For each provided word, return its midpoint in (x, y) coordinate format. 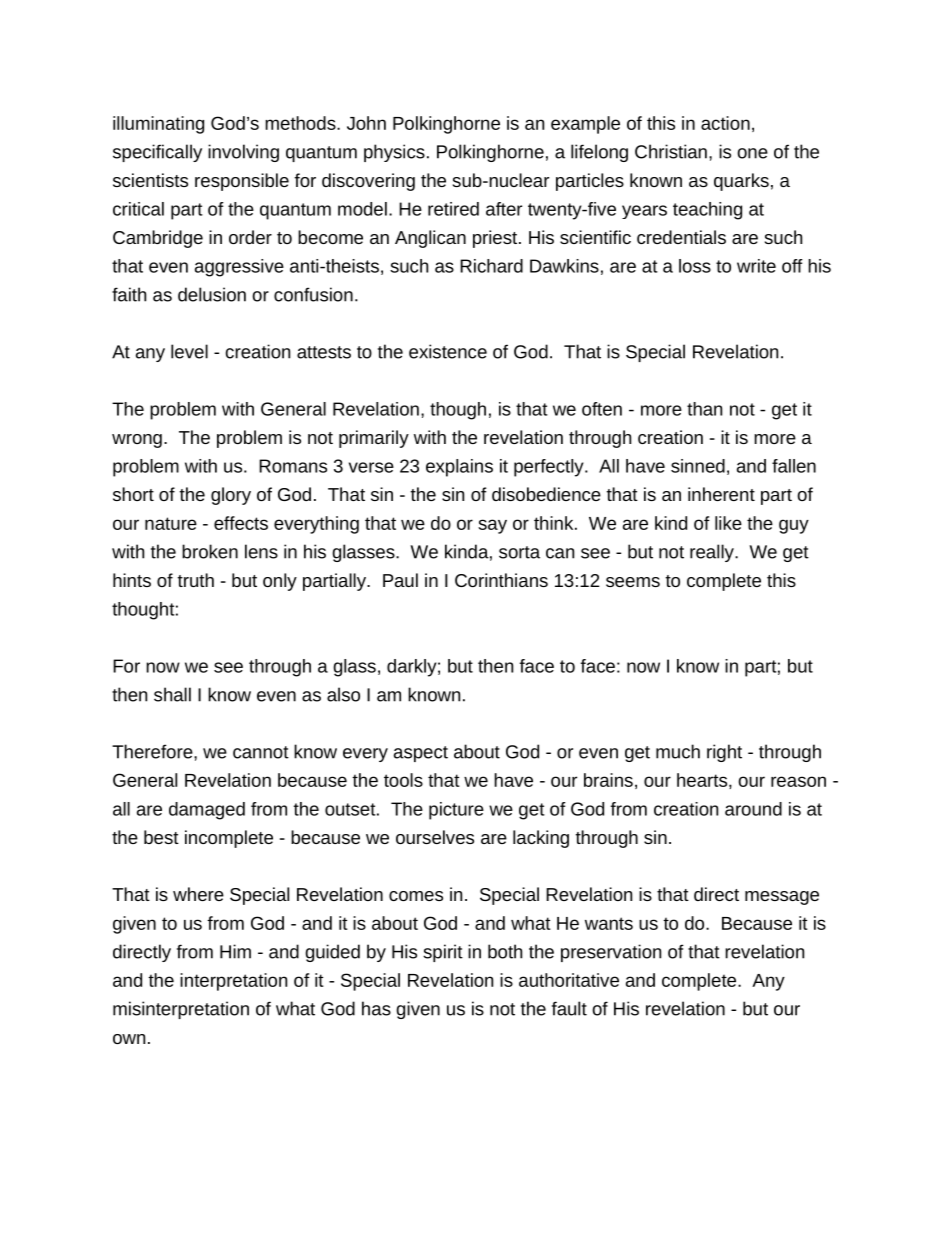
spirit (443, 953)
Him (235, 951)
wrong (137, 441)
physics (394, 153)
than (704, 409)
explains (459, 468)
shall (172, 694)
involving (243, 153)
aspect (421, 754)
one (752, 153)
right (724, 753)
